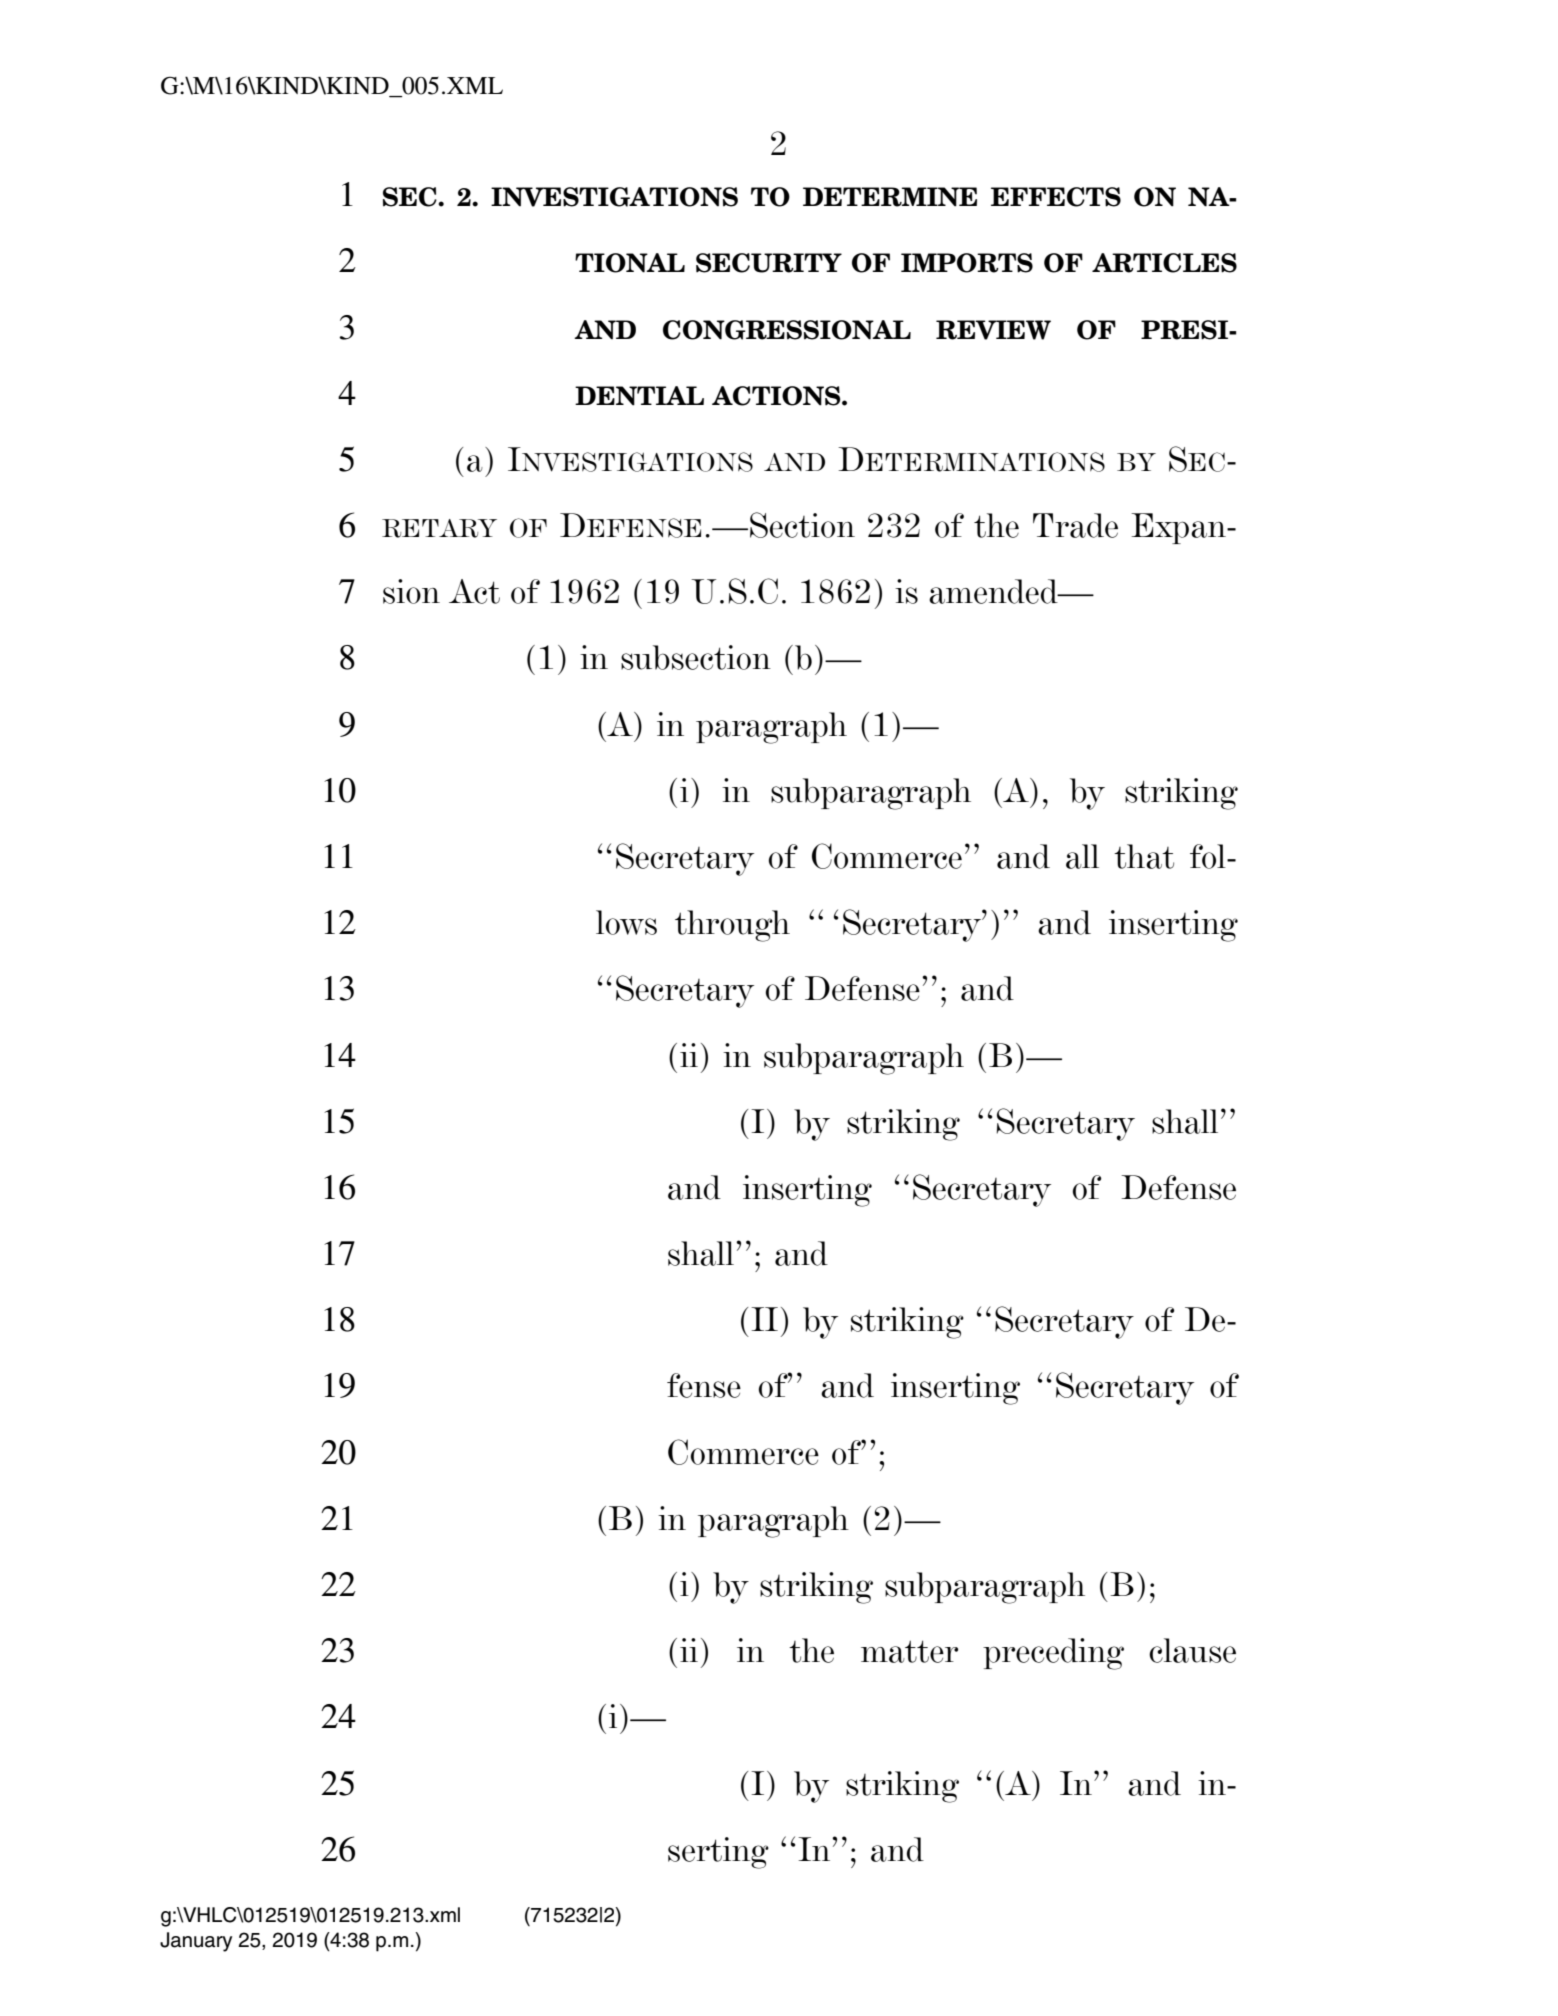 Image resolution: width=1558 pixels, height=2016 pixels. What do you see at coordinates (196, 1942) in the screenshot?
I see `January` at bounding box center [196, 1942].
